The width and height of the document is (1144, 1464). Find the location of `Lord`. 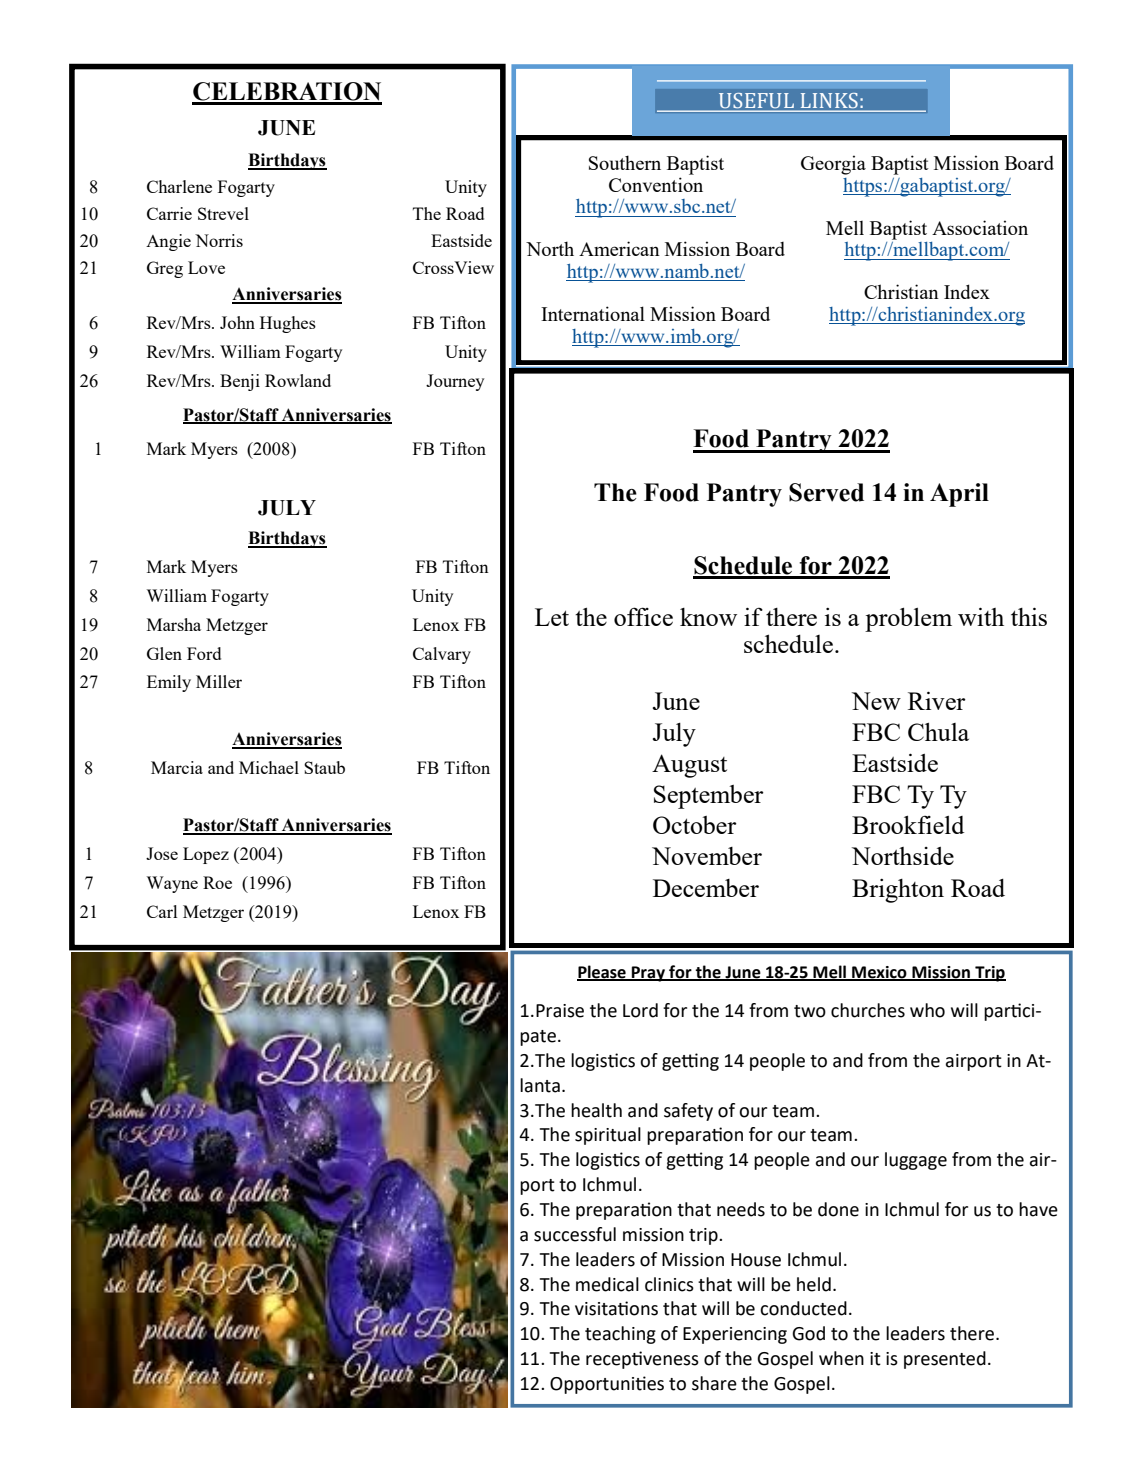

Lord is located at coordinates (640, 1010).
